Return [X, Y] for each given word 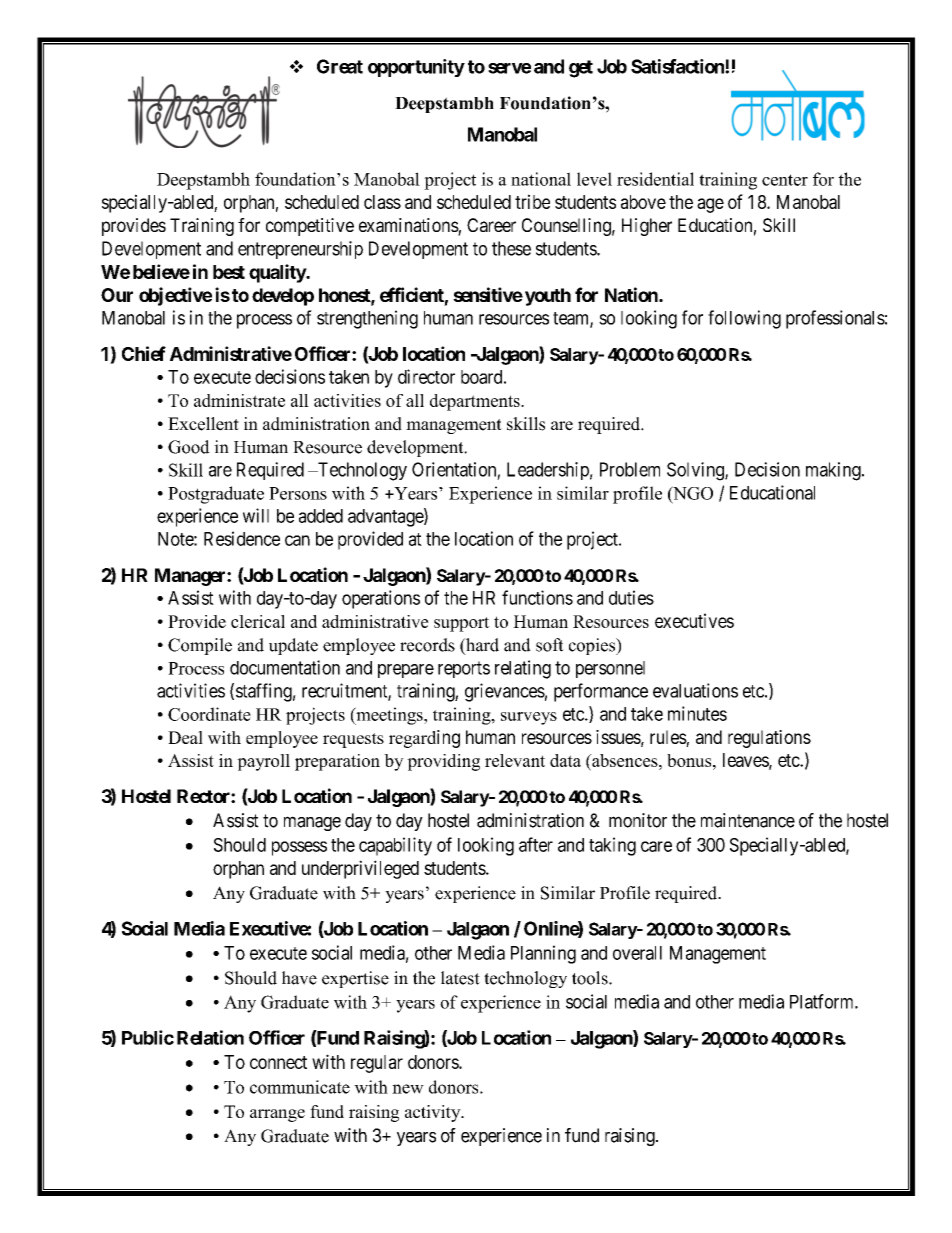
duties [631, 597]
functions [537, 597]
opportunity [416, 68]
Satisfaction [678, 66]
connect [278, 1062]
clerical [258, 621]
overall [637, 953]
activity [434, 1113]
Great [340, 66]
